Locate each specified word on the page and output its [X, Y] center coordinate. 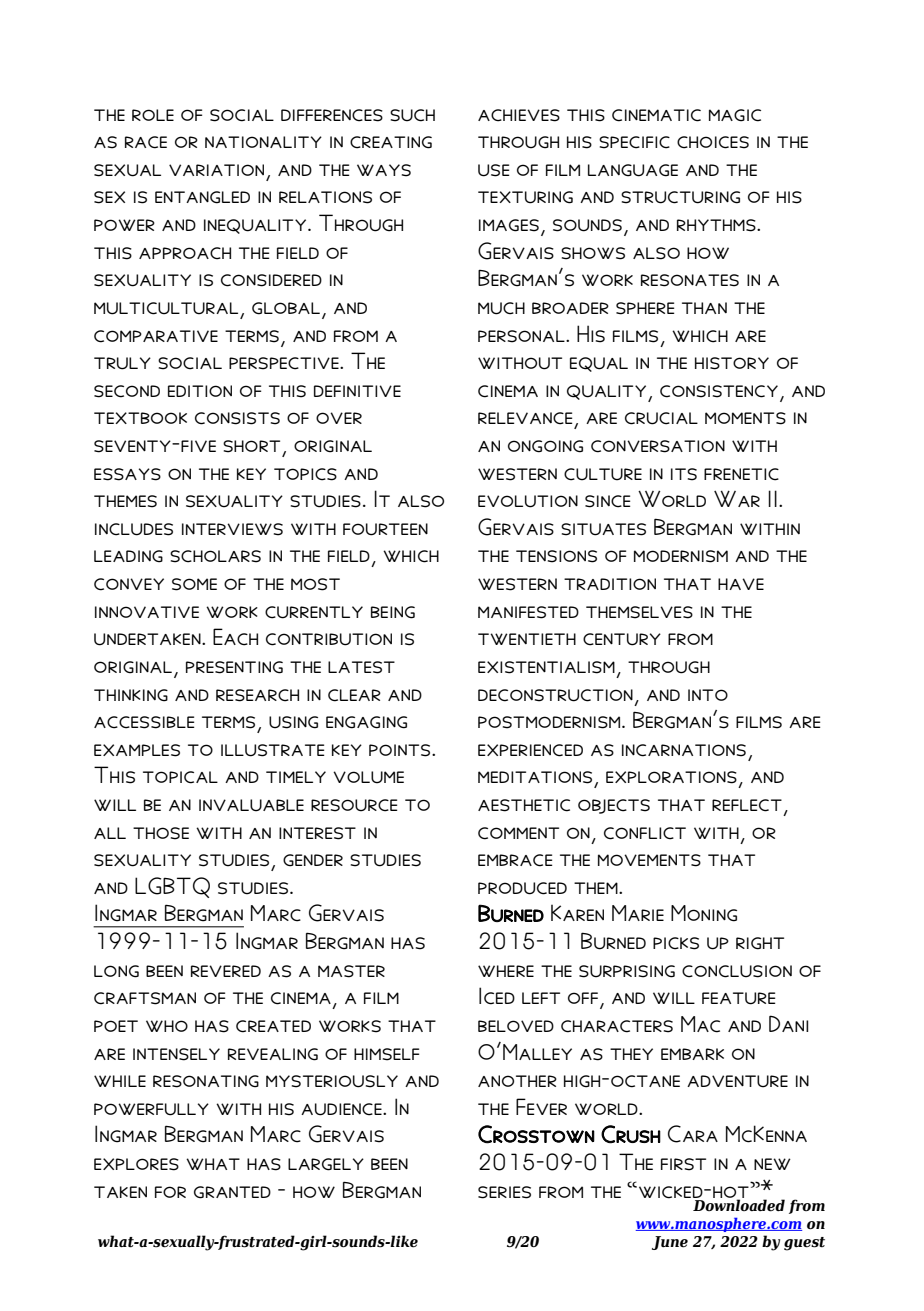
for [170, 1192]
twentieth [527, 639]
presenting [234, 667]
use [494, 170]
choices [713, 142]
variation [216, 170]
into [708, 695]
